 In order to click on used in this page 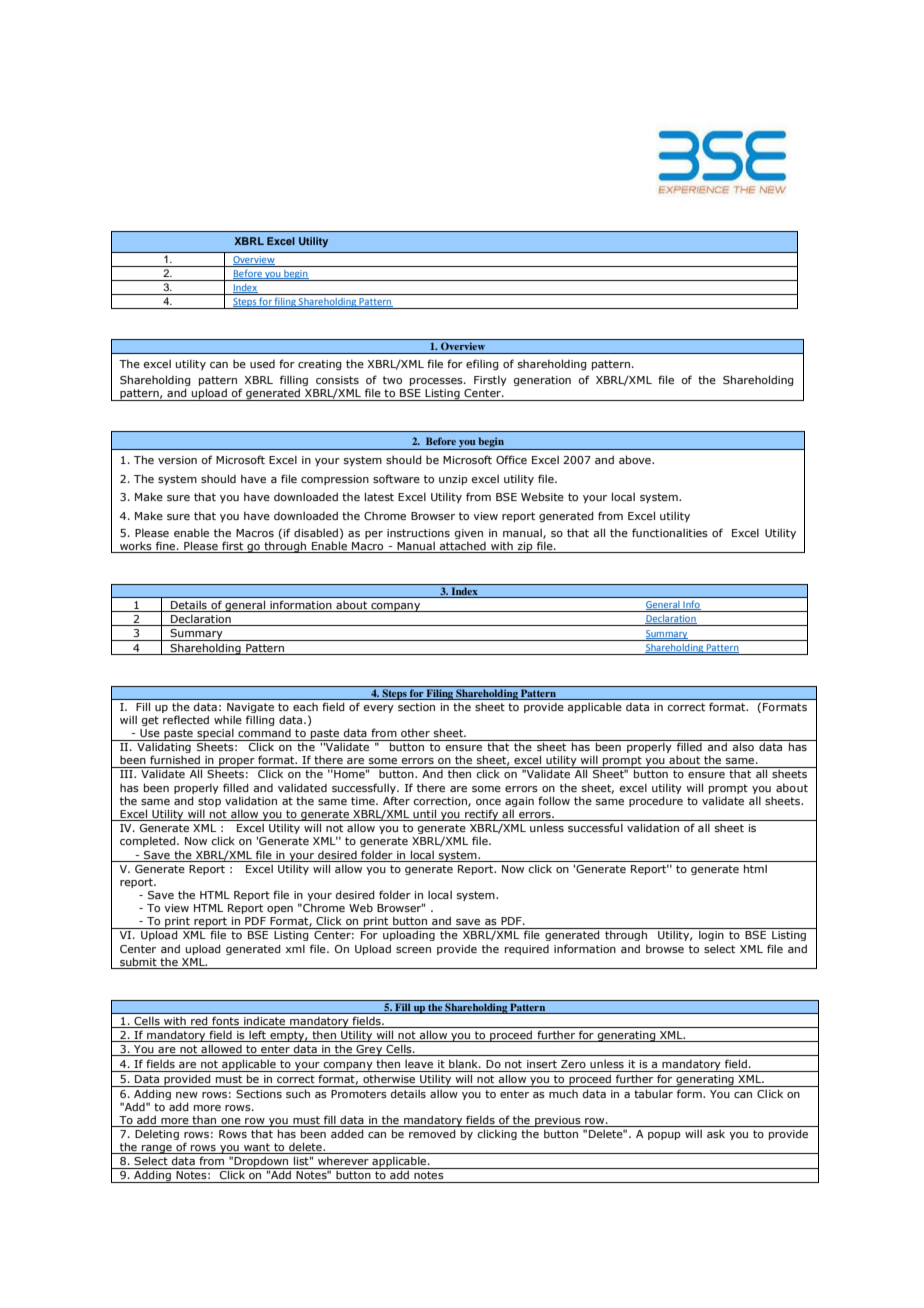, I will do `click(262, 364)`.
